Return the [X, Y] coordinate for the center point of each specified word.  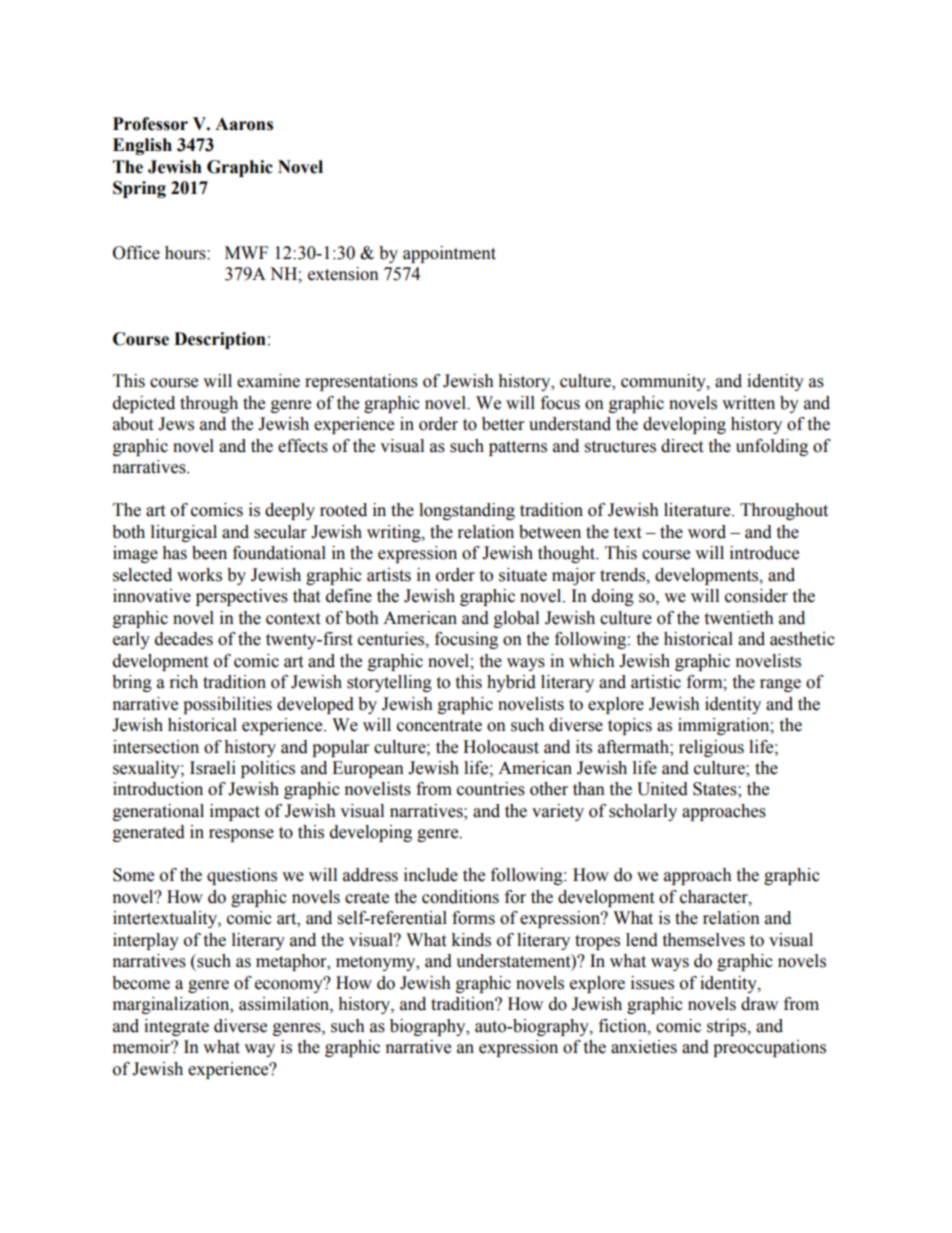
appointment [449, 254]
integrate [176, 1027]
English [142, 146]
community [664, 382]
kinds [471, 940]
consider [756, 596]
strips [728, 1027]
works [199, 575]
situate [523, 575]
